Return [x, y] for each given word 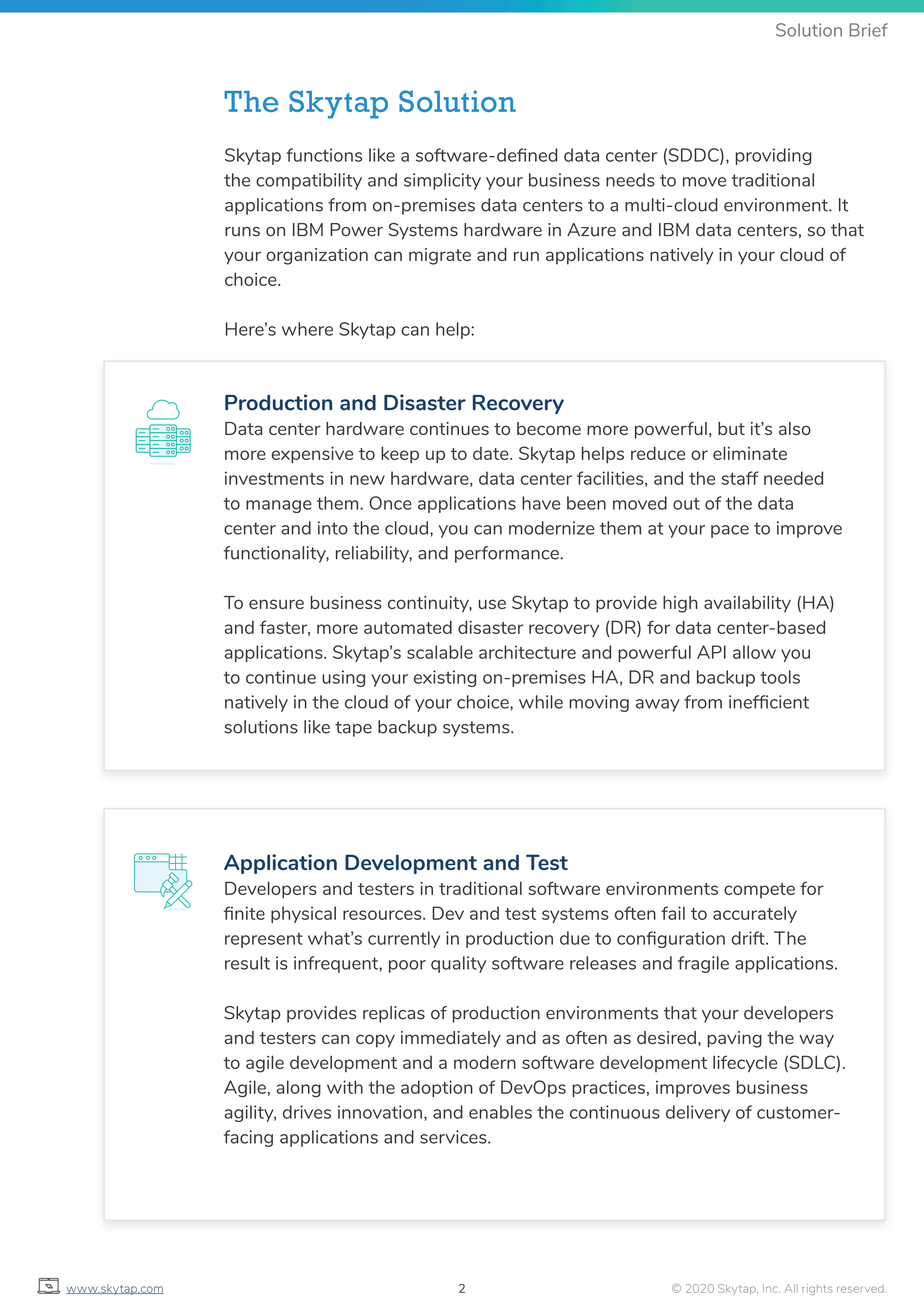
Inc [771, 1288]
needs [630, 180]
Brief [869, 30]
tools [780, 677]
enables [500, 1112]
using [343, 678]
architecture [527, 652]
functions [324, 155]
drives [307, 1112]
